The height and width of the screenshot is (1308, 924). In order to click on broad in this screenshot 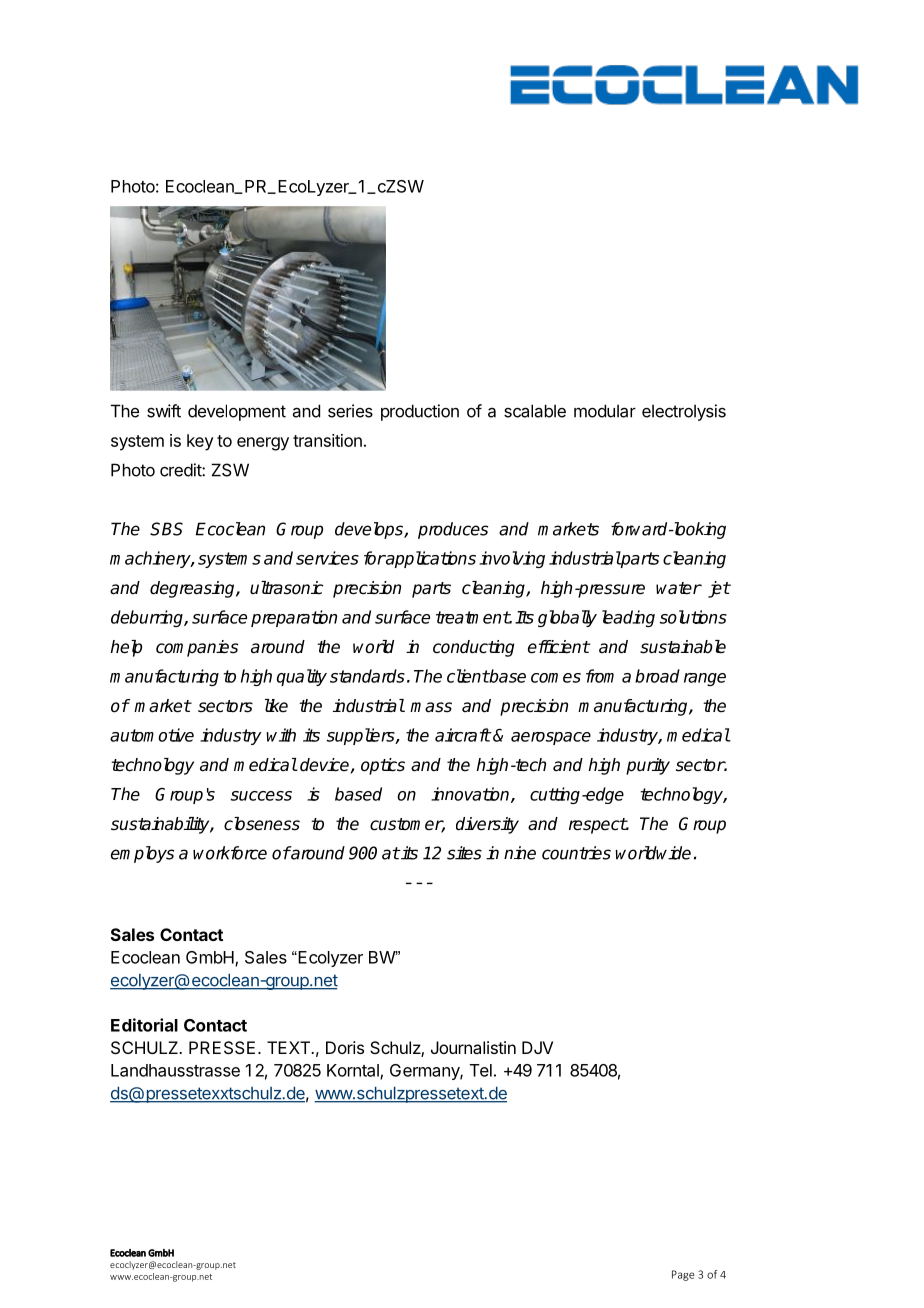, I will do `click(657, 676)`.
